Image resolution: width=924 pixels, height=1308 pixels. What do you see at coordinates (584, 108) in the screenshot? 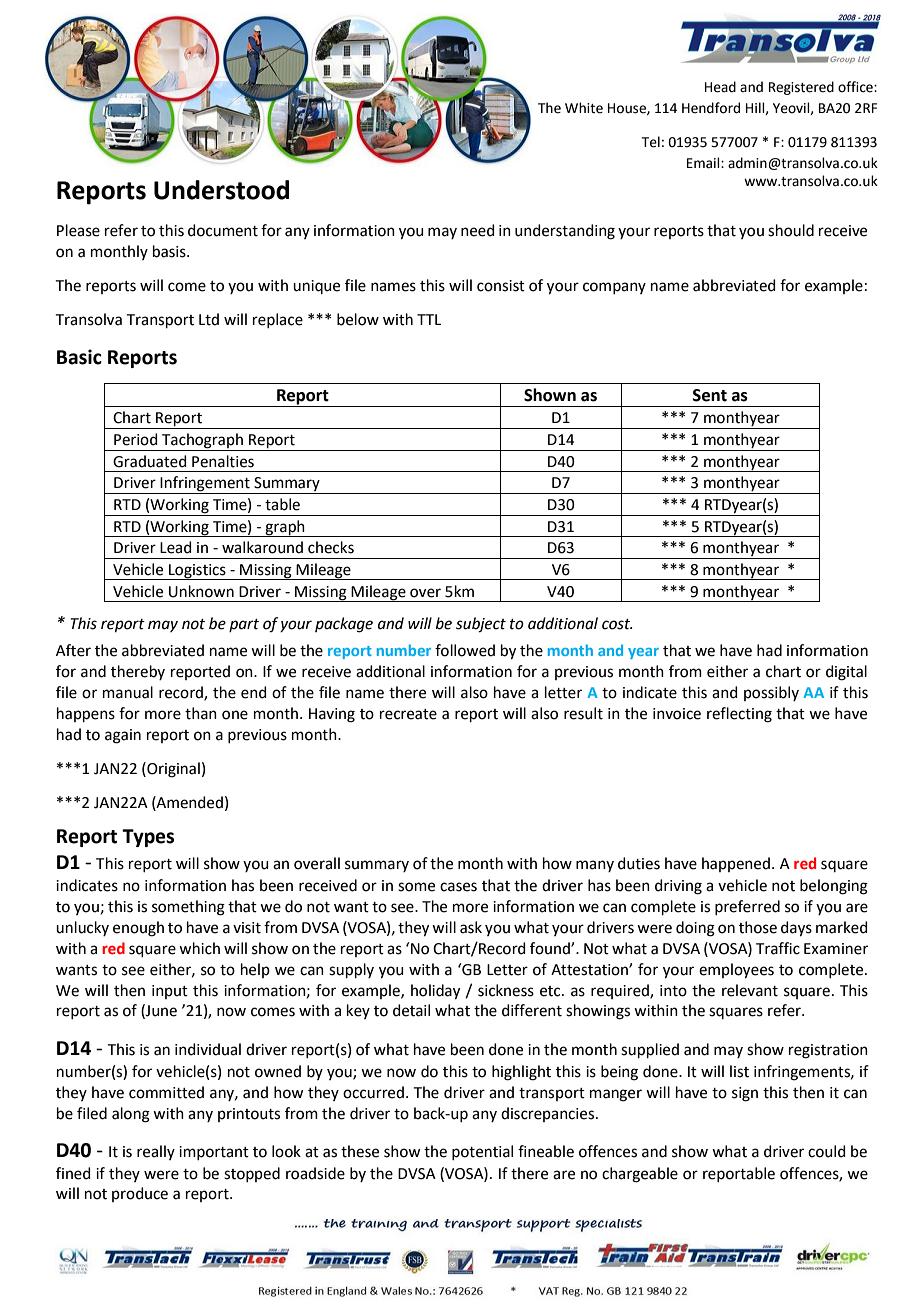
I see `White` at bounding box center [584, 108].
